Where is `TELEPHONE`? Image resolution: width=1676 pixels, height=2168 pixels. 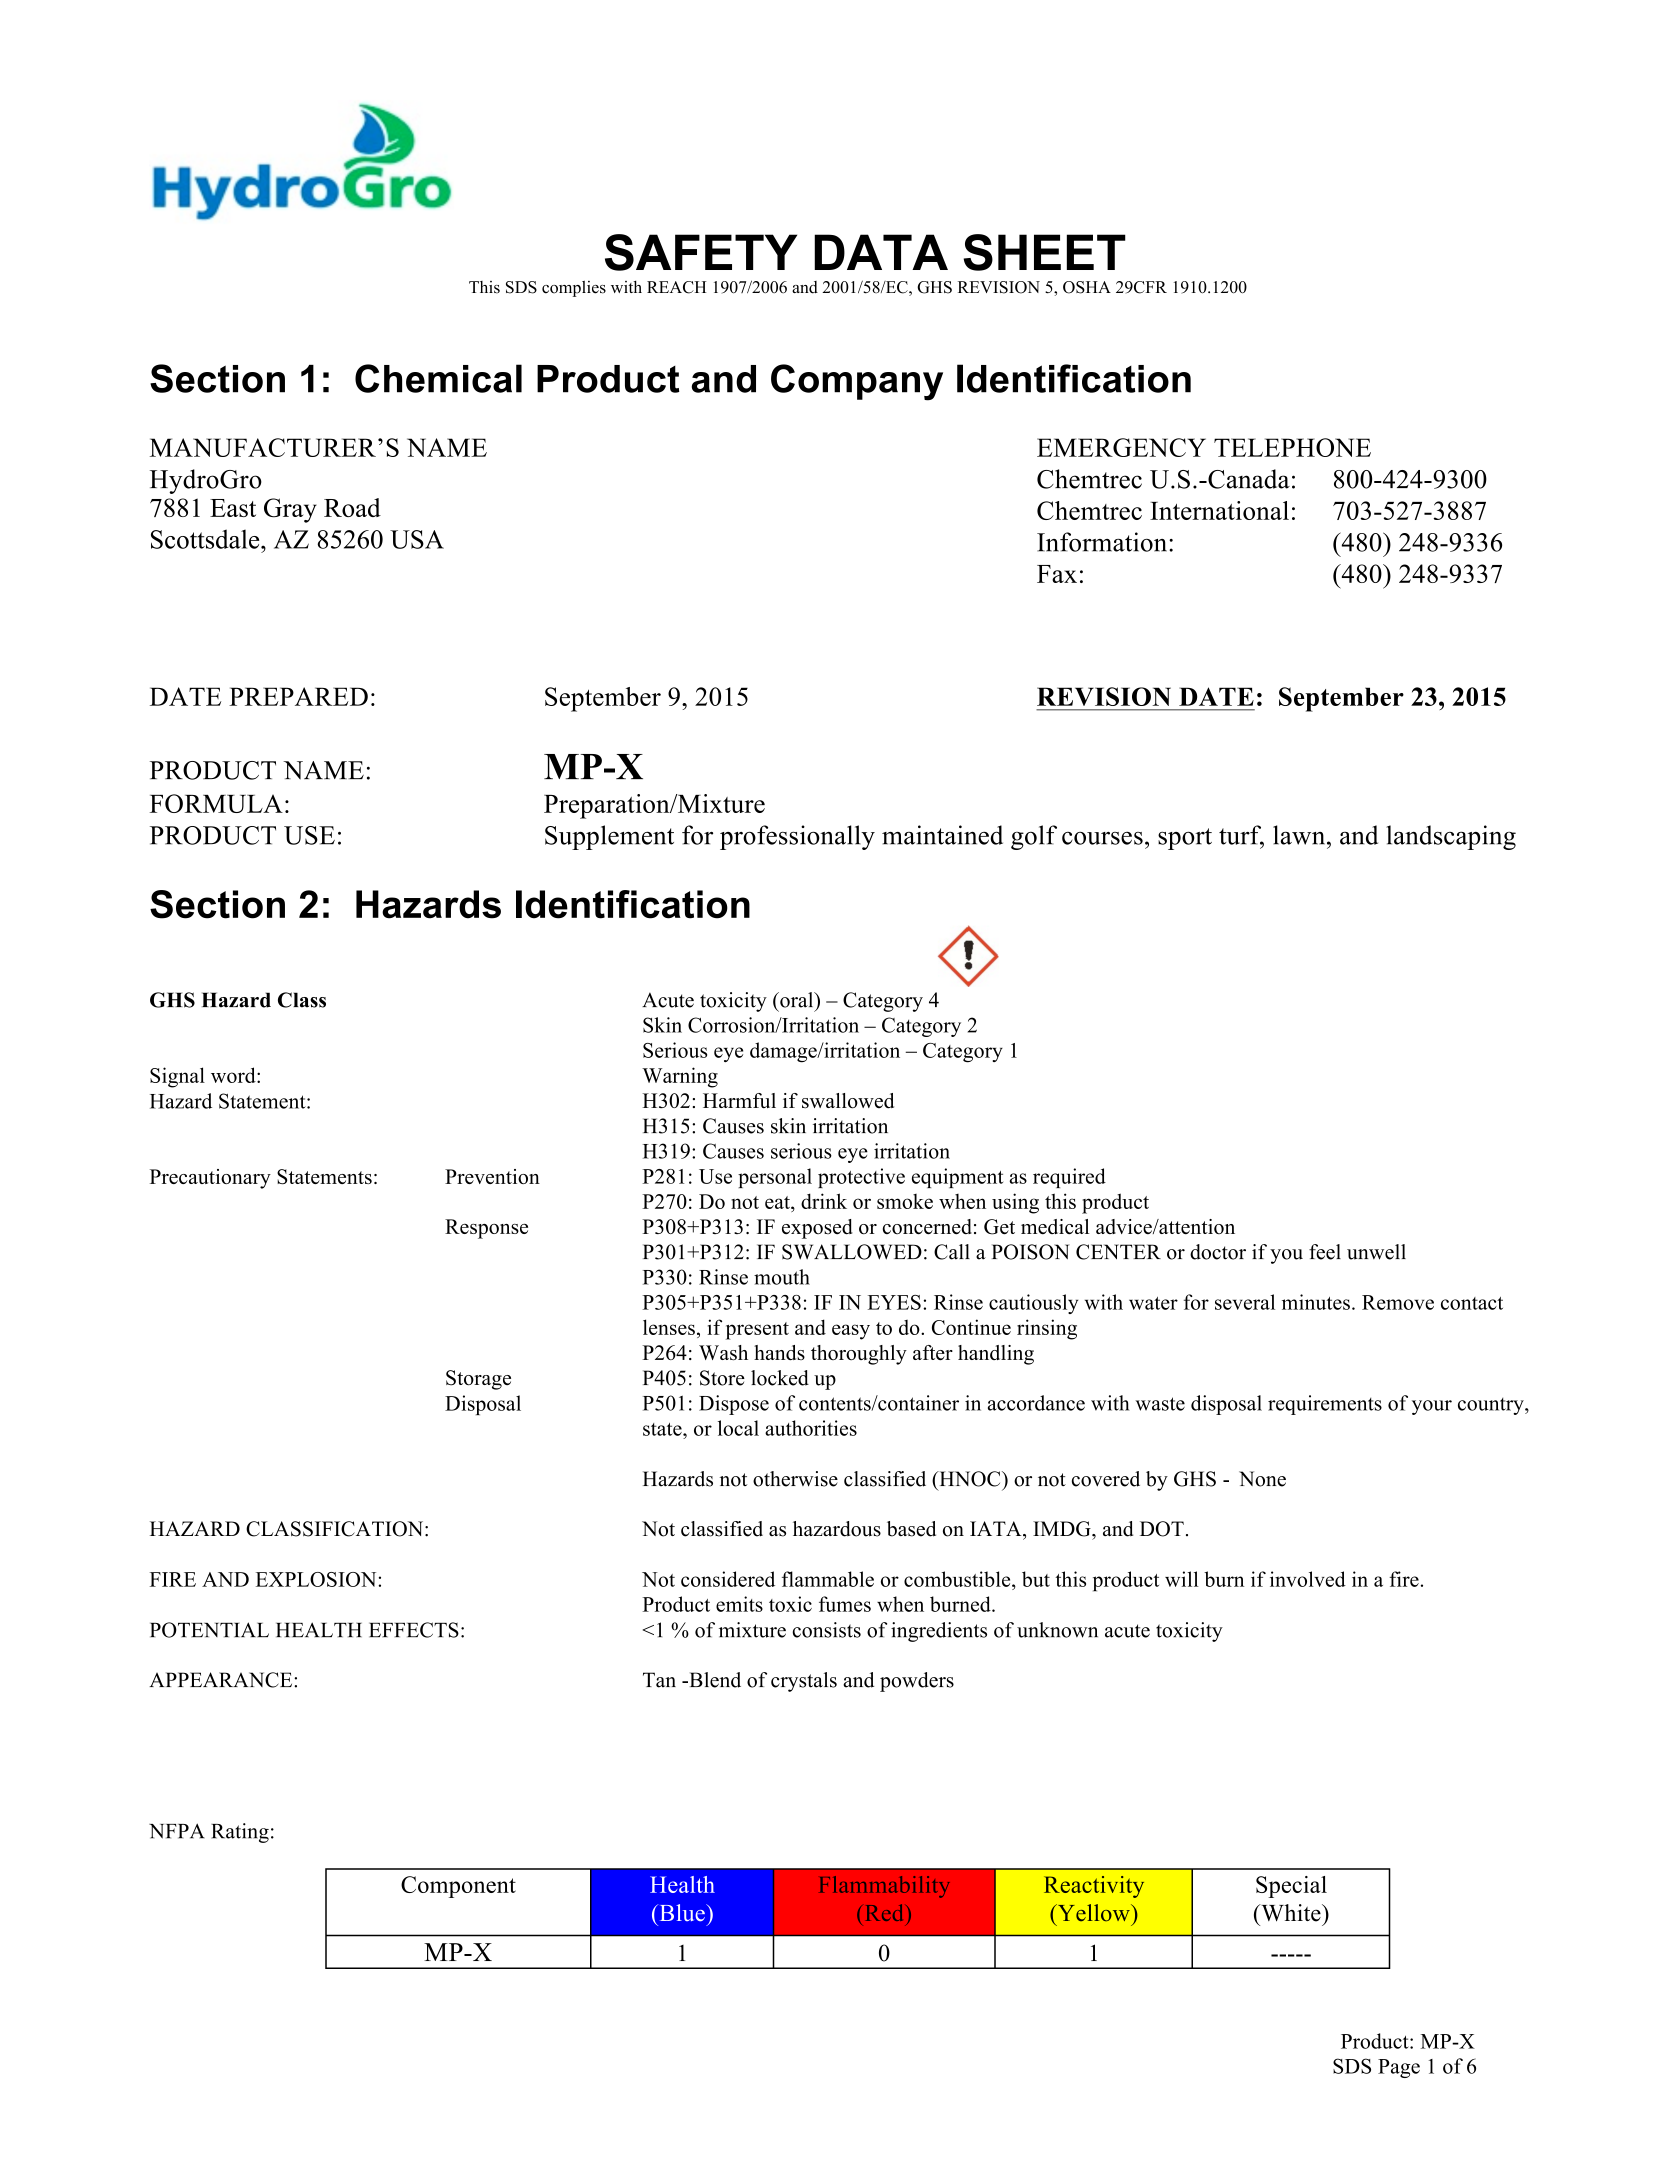
TELEPHONE is located at coordinates (1292, 447).
